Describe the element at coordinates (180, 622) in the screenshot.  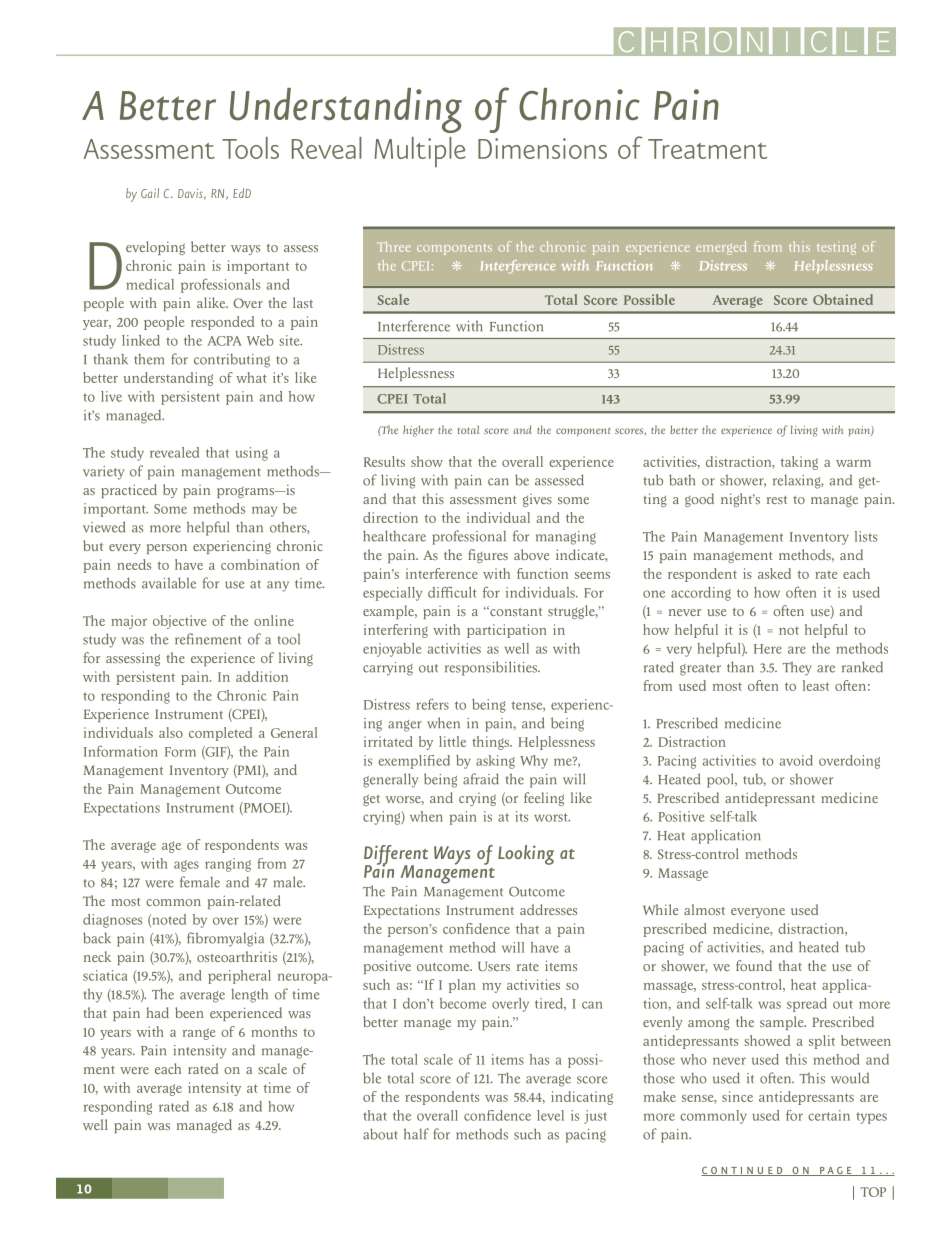
I see `objective` at that location.
